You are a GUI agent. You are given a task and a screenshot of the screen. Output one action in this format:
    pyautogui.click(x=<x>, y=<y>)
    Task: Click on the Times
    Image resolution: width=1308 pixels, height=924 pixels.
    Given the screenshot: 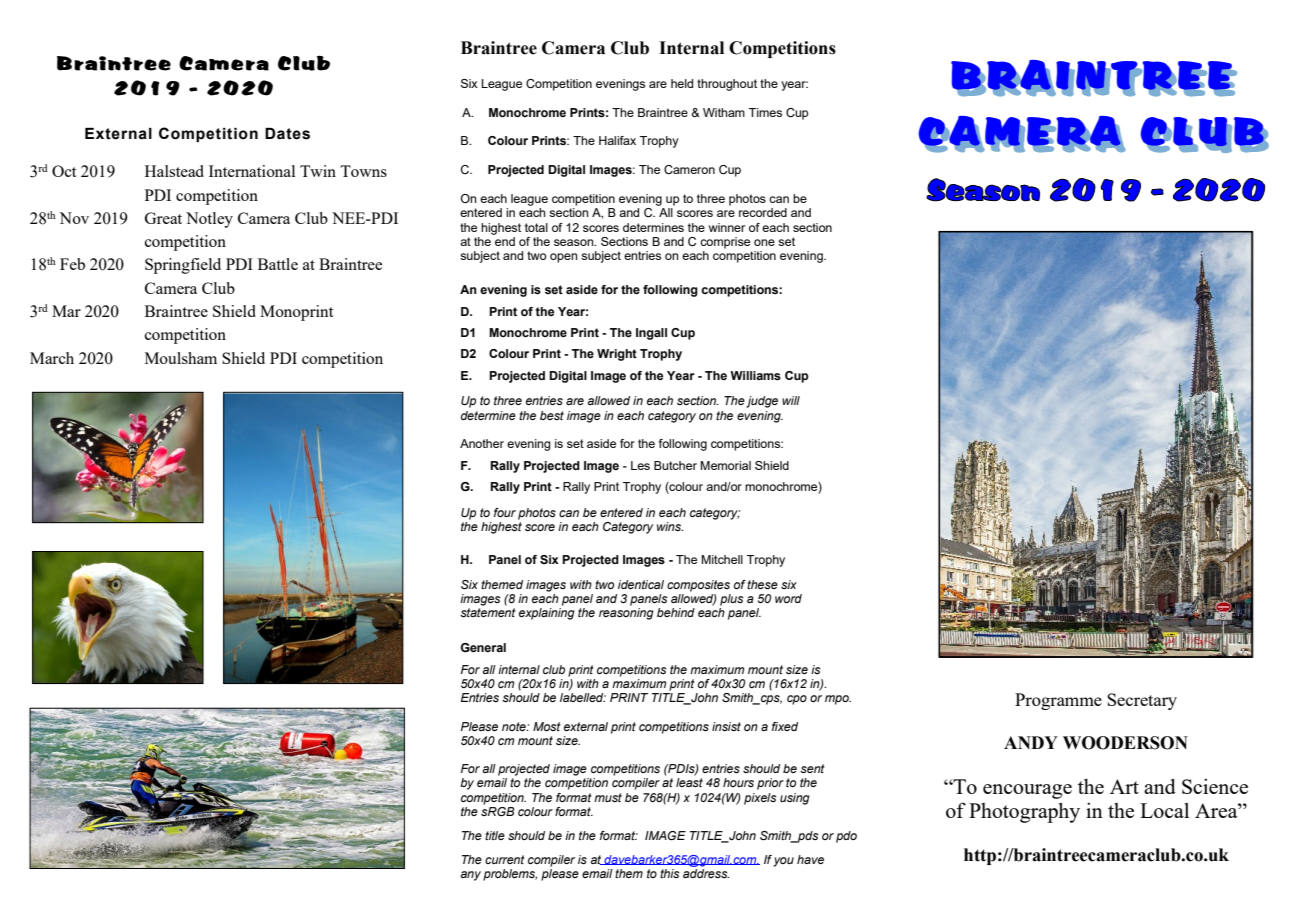 What is the action you would take?
    pyautogui.click(x=765, y=112)
